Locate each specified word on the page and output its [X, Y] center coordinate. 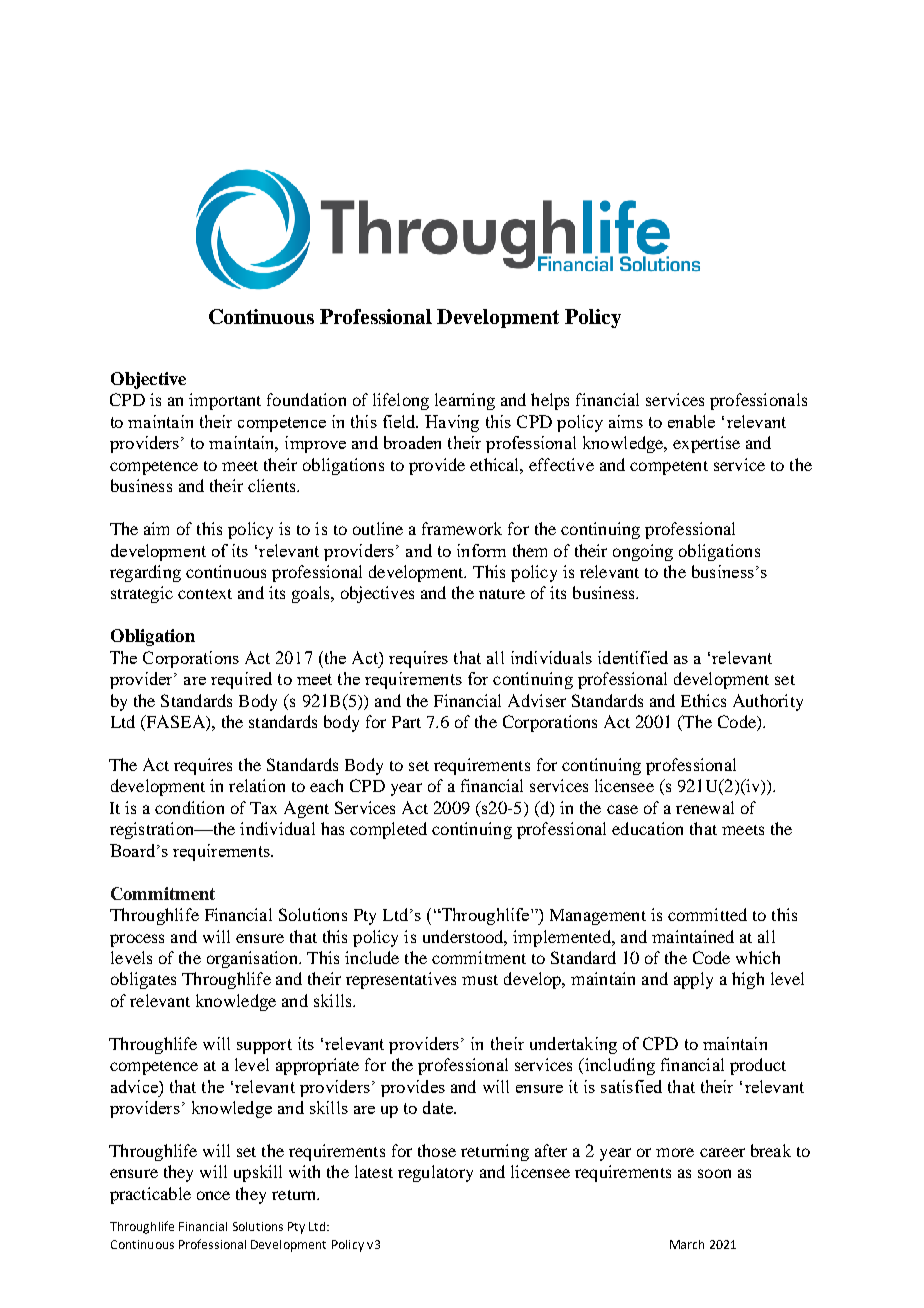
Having [452, 423]
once [213, 1195]
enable [691, 421]
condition [189, 807]
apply [693, 980]
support [264, 1046]
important [225, 401]
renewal [705, 807]
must [480, 980]
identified [633, 657]
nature [502, 594]
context [205, 594]
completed [388, 830]
